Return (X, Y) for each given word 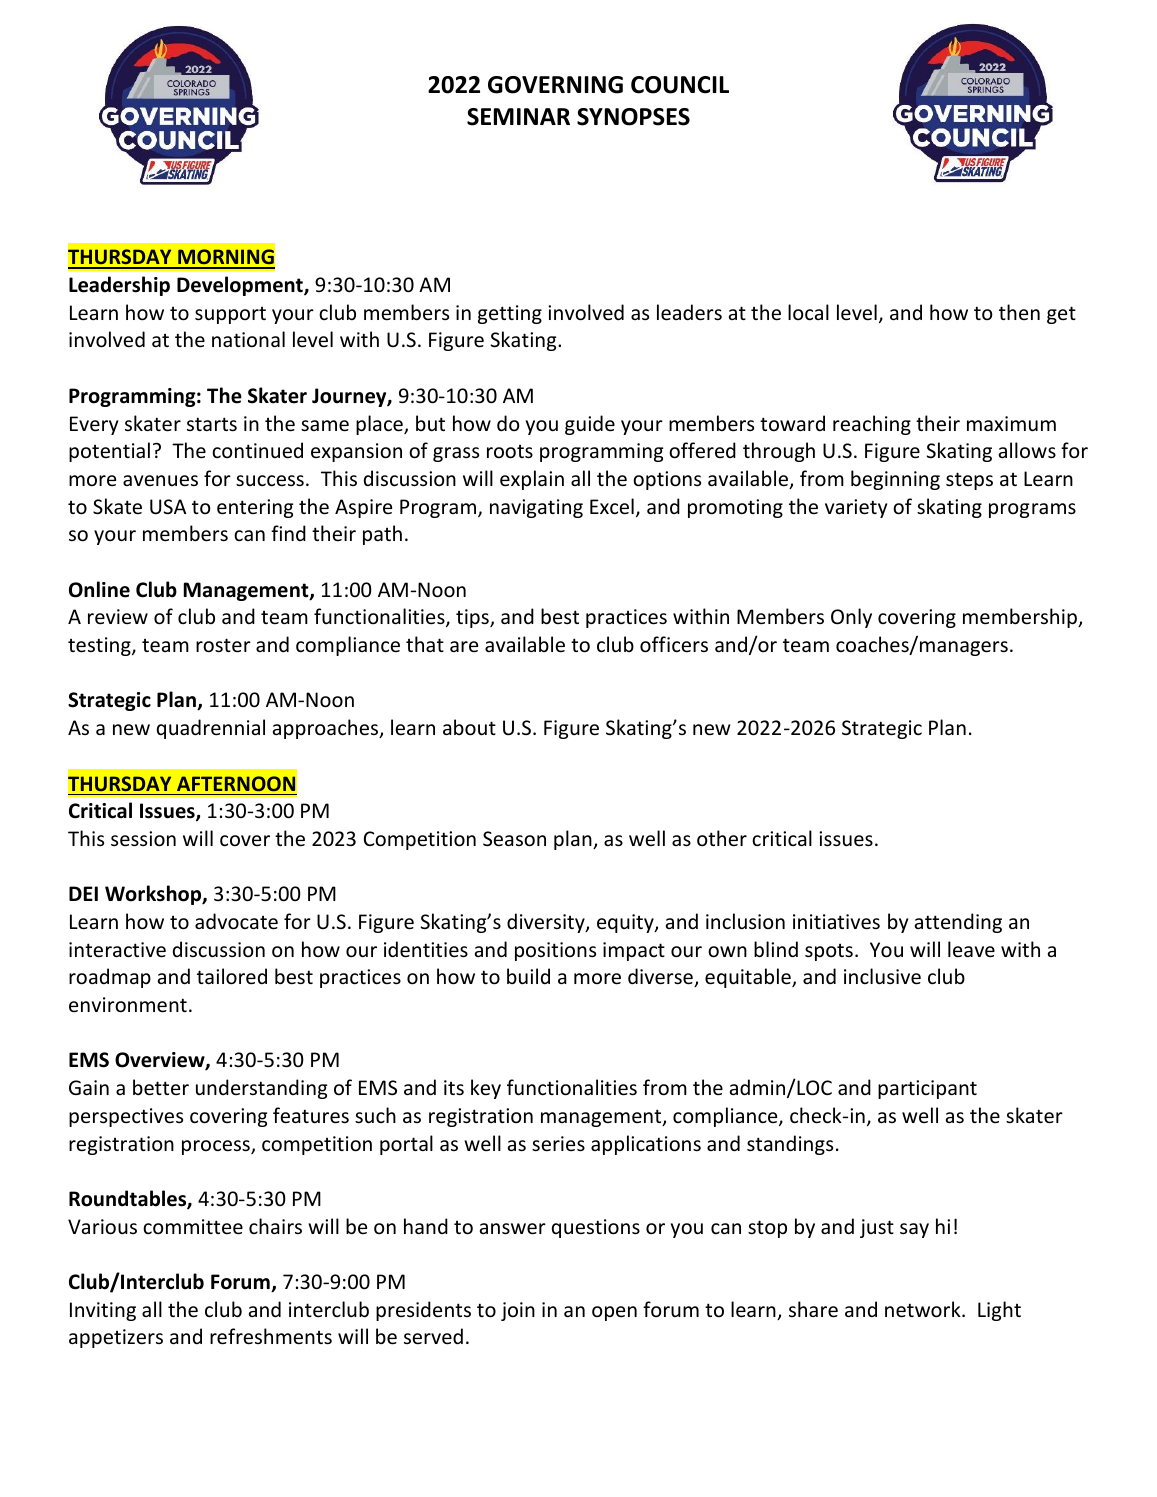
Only (851, 618)
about (469, 727)
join (518, 1311)
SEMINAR (518, 117)
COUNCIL (680, 85)
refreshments (271, 1336)
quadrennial (211, 729)
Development (241, 286)
